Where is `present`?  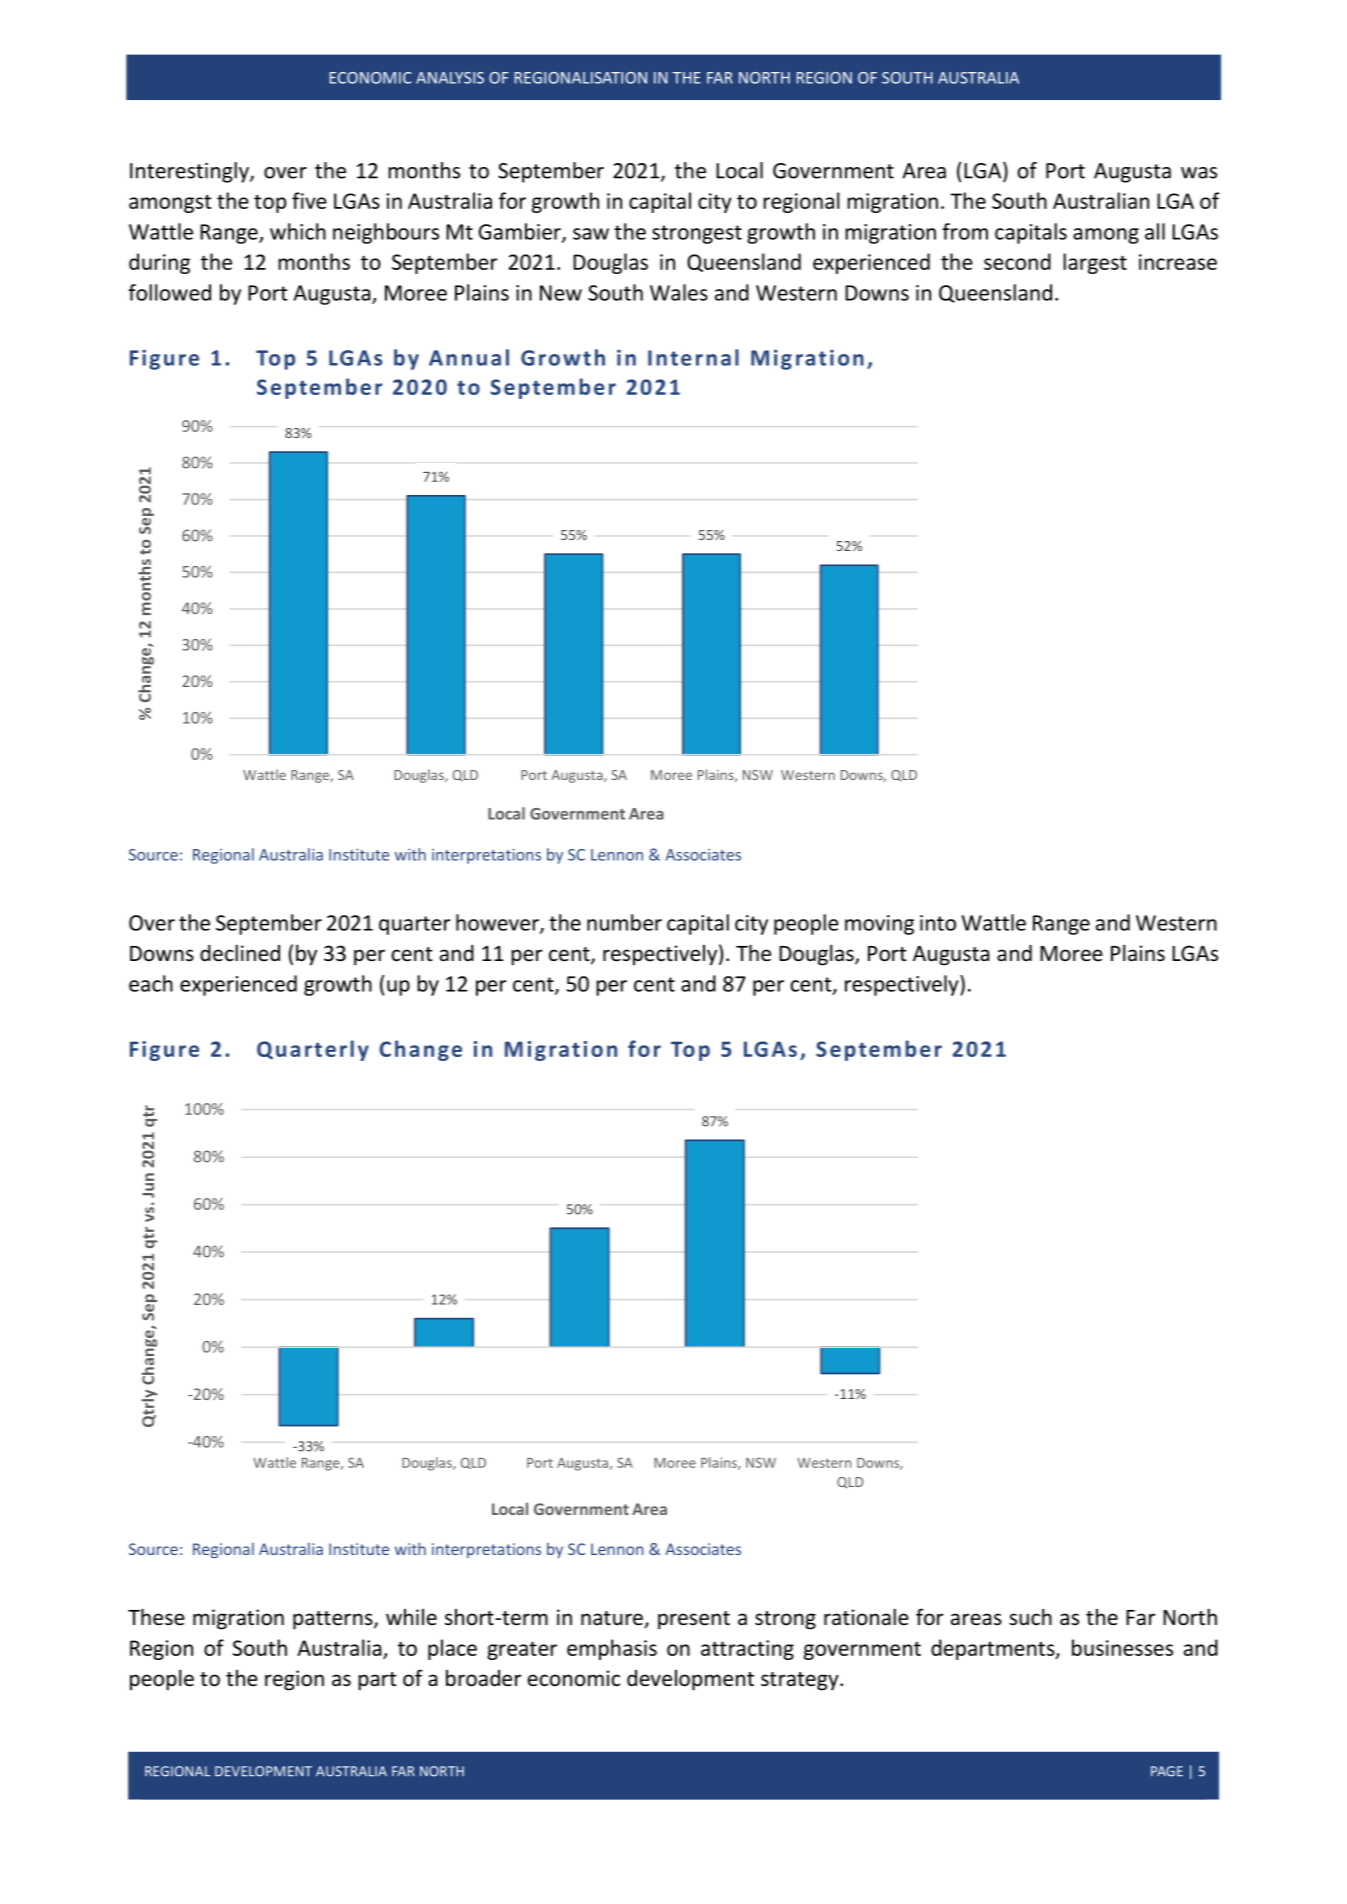 present is located at coordinates (694, 1620).
